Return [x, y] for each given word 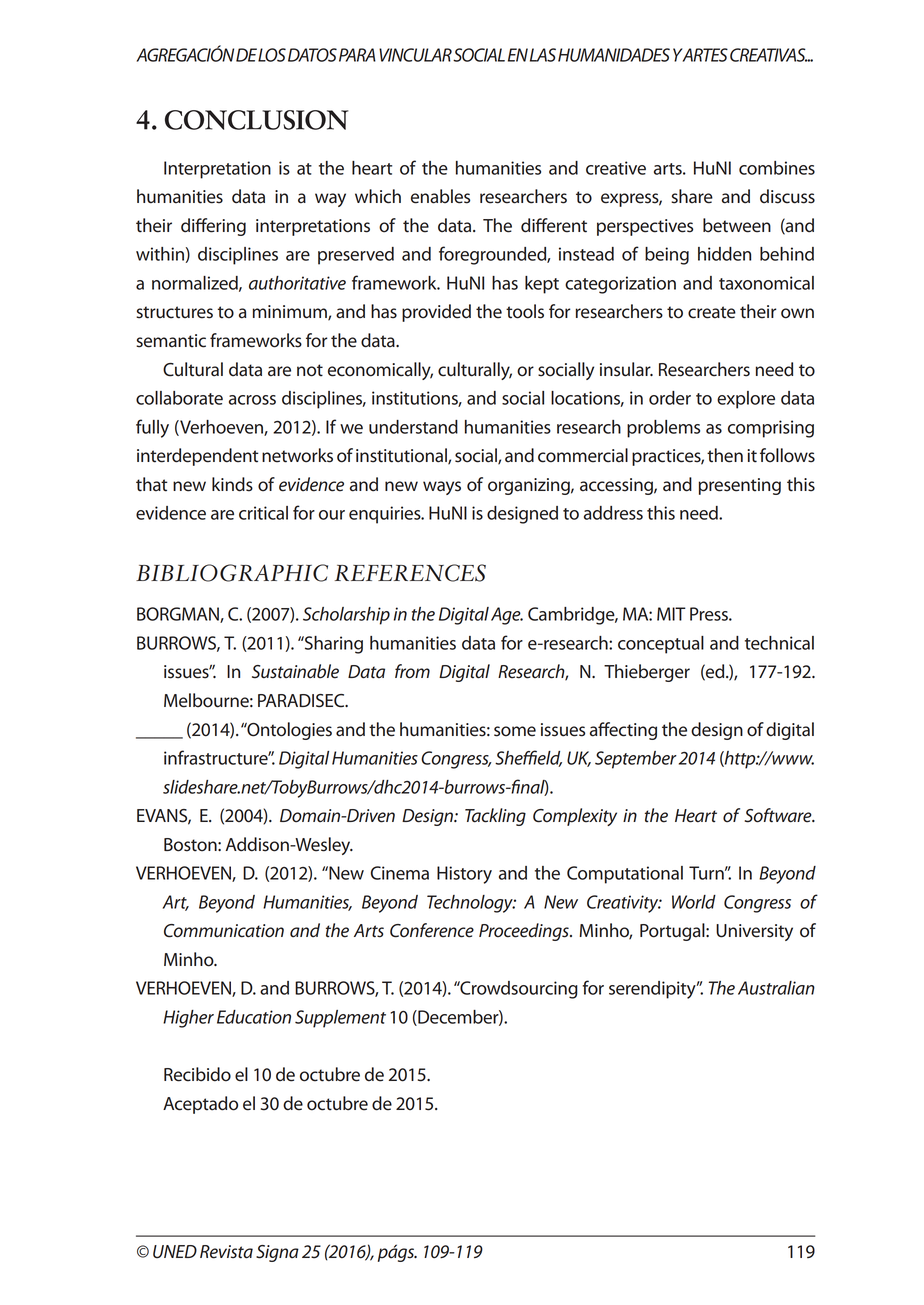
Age [507, 616]
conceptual [661, 645]
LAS [543, 55]
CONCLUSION [256, 120]
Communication [224, 931]
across [252, 400]
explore [746, 400]
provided [436, 313]
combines [777, 168]
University [754, 932]
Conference [432, 930]
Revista [226, 1252]
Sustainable [295, 671]
